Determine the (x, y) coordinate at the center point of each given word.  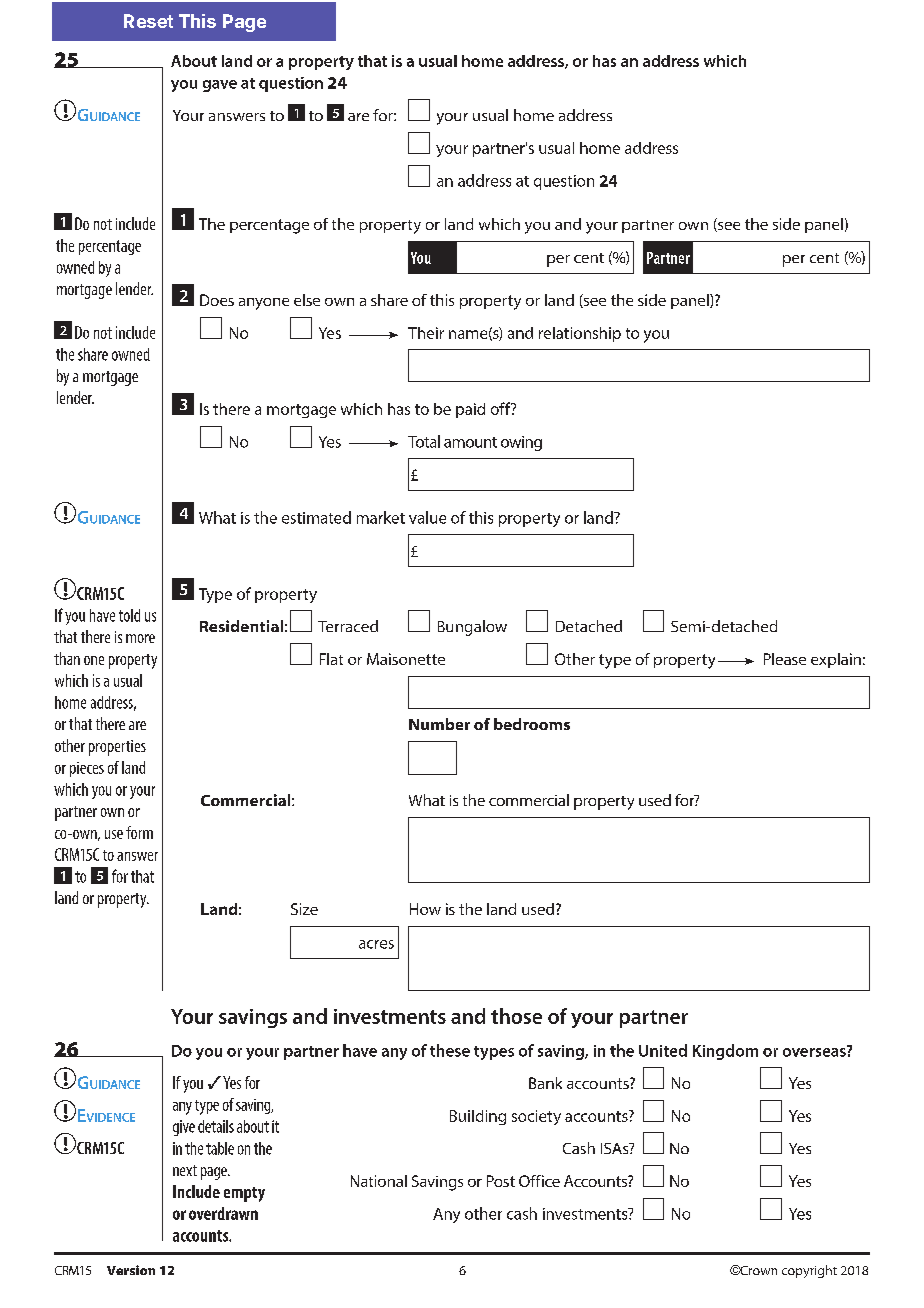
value (427, 517)
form (139, 832)
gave (220, 86)
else (307, 300)
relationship (580, 334)
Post (501, 1181)
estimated (316, 517)
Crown (757, 1270)
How (425, 909)
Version (131, 1270)
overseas (815, 1051)
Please (785, 659)
